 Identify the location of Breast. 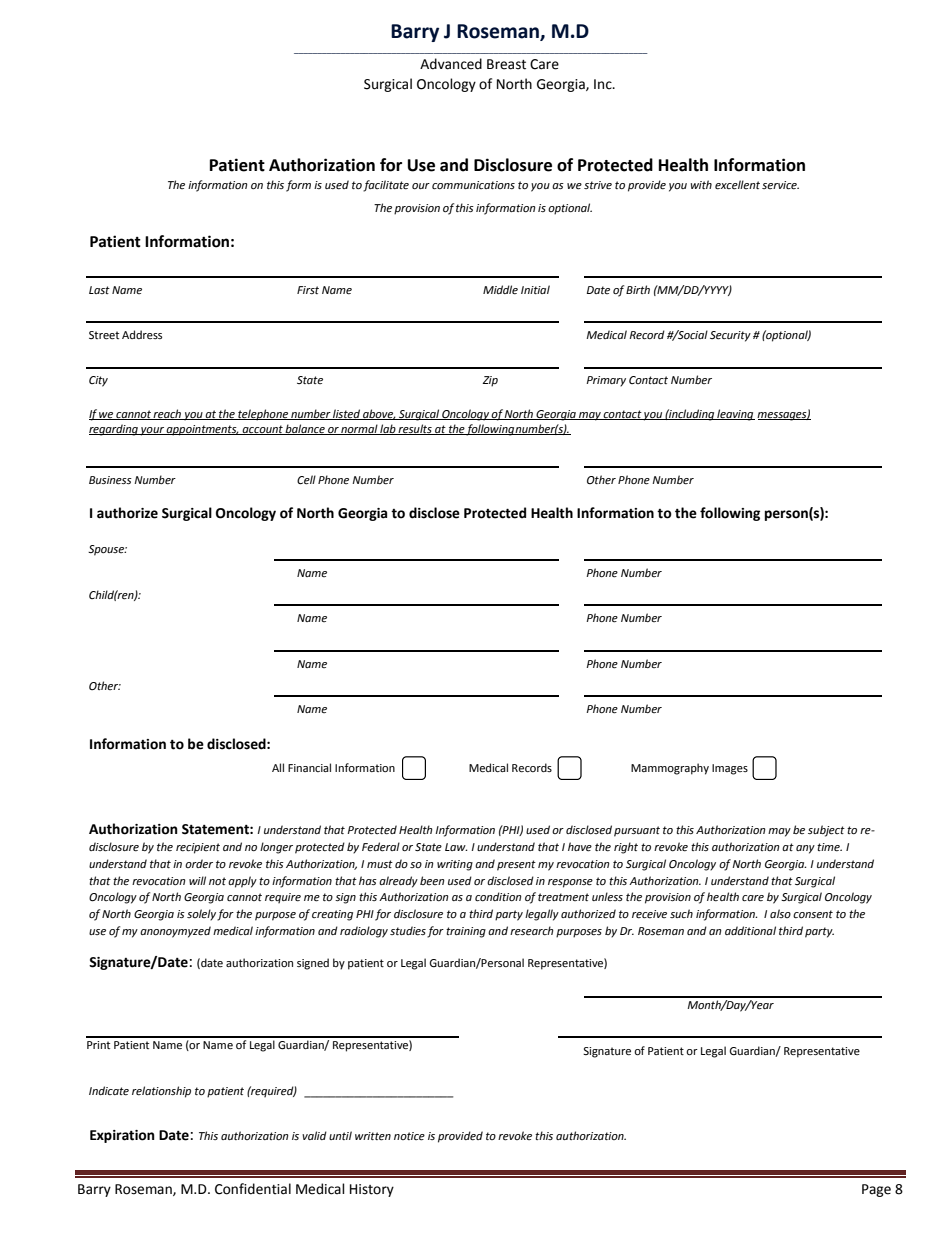
(506, 64).
